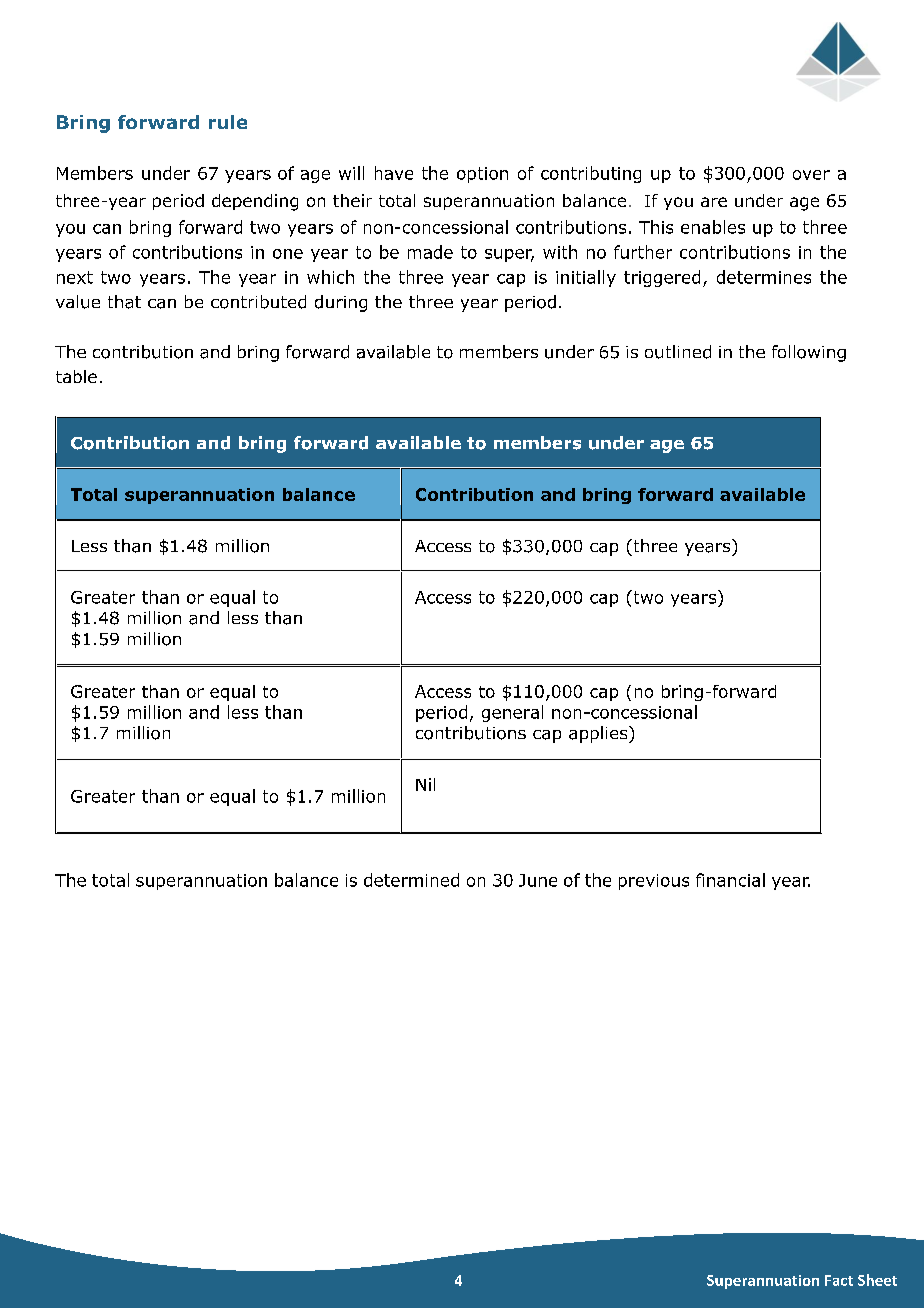 The image size is (924, 1308). Describe the element at coordinates (811, 175) in the page. I see `over` at that location.
